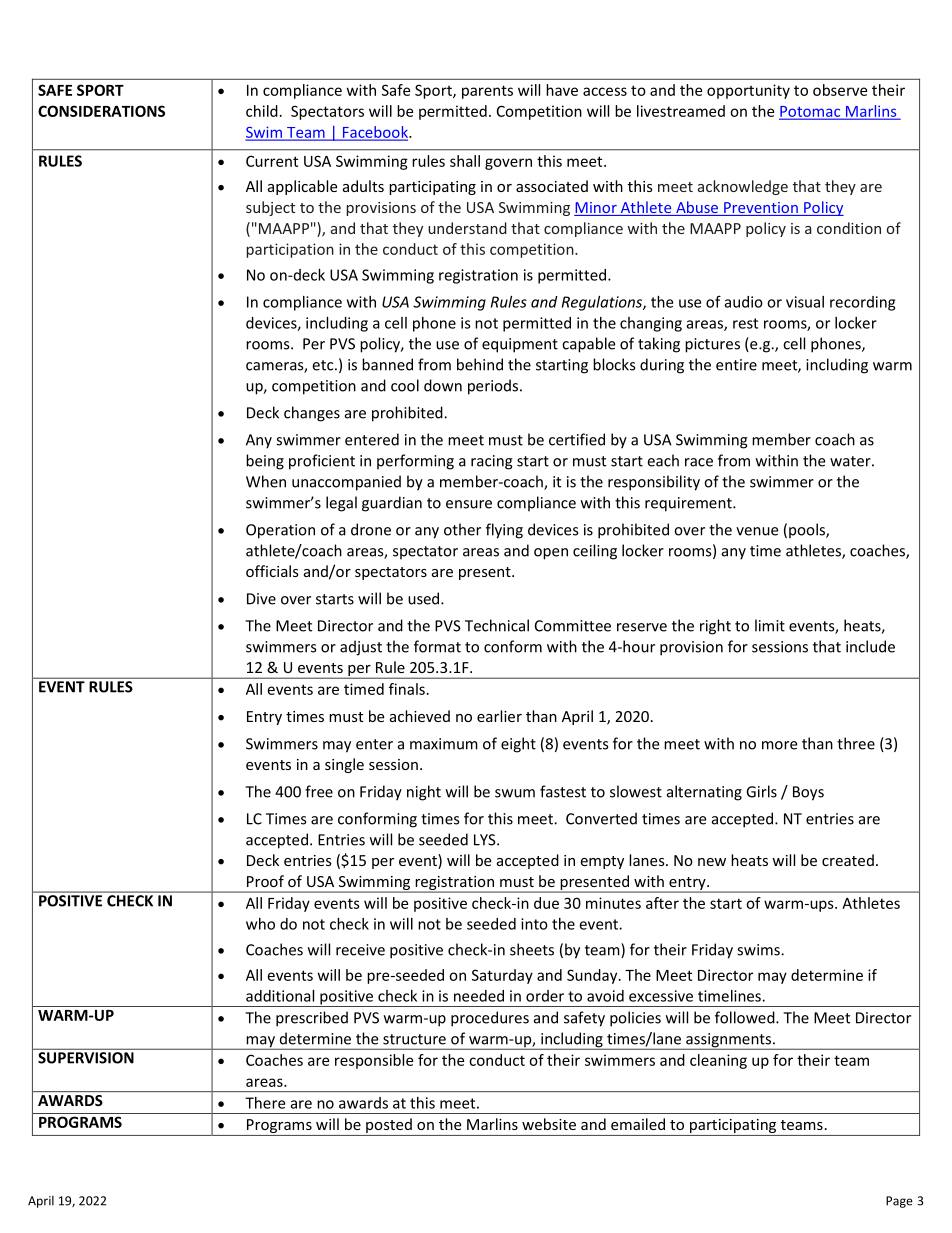 The height and width of the screenshot is (1233, 952). What do you see at coordinates (265, 1103) in the screenshot?
I see `There` at bounding box center [265, 1103].
